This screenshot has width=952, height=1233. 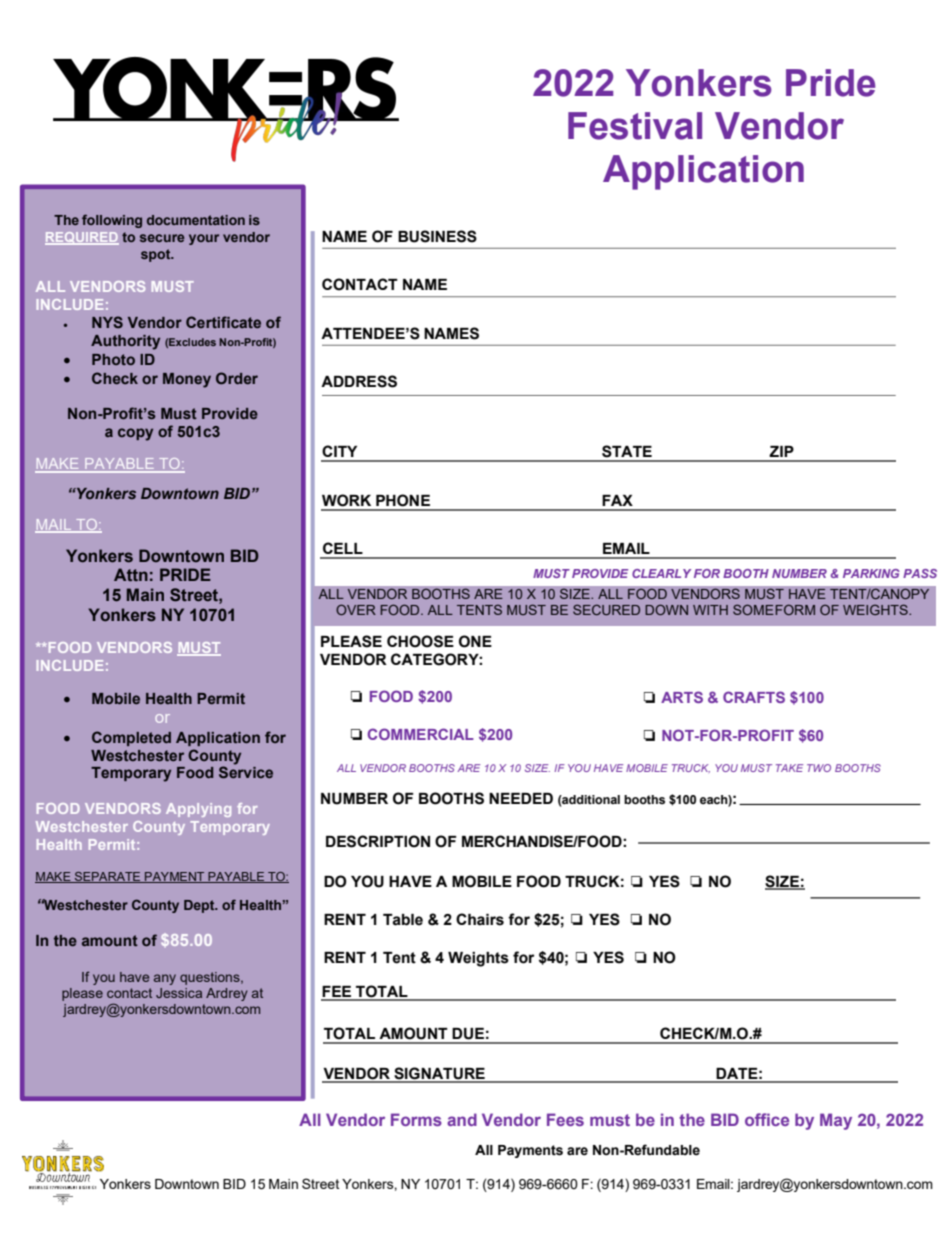 What do you see at coordinates (179, 993) in the screenshot?
I see `Jessica` at bounding box center [179, 993].
